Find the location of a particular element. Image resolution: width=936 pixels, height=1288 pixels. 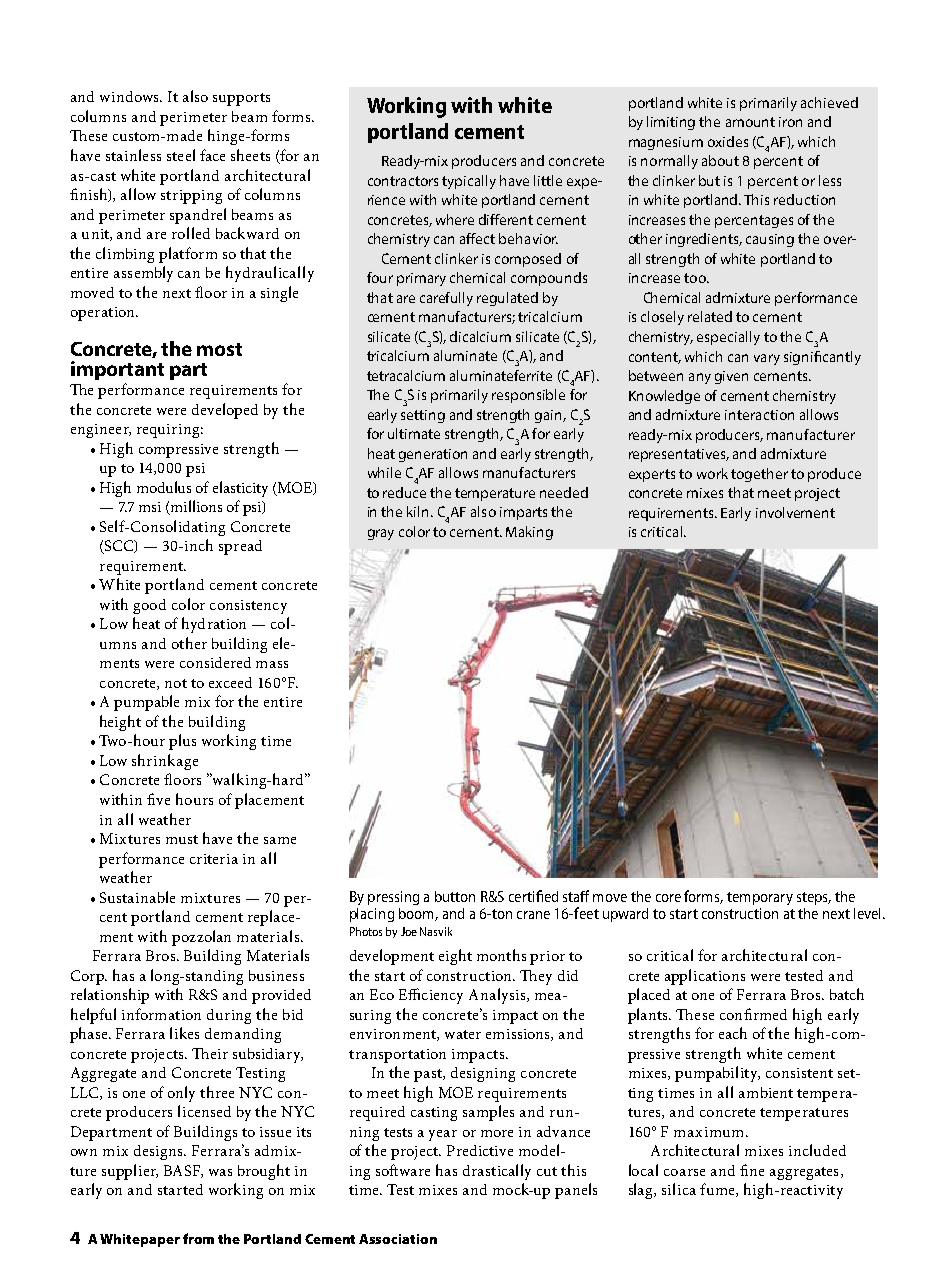

steel is located at coordinates (181, 155).
